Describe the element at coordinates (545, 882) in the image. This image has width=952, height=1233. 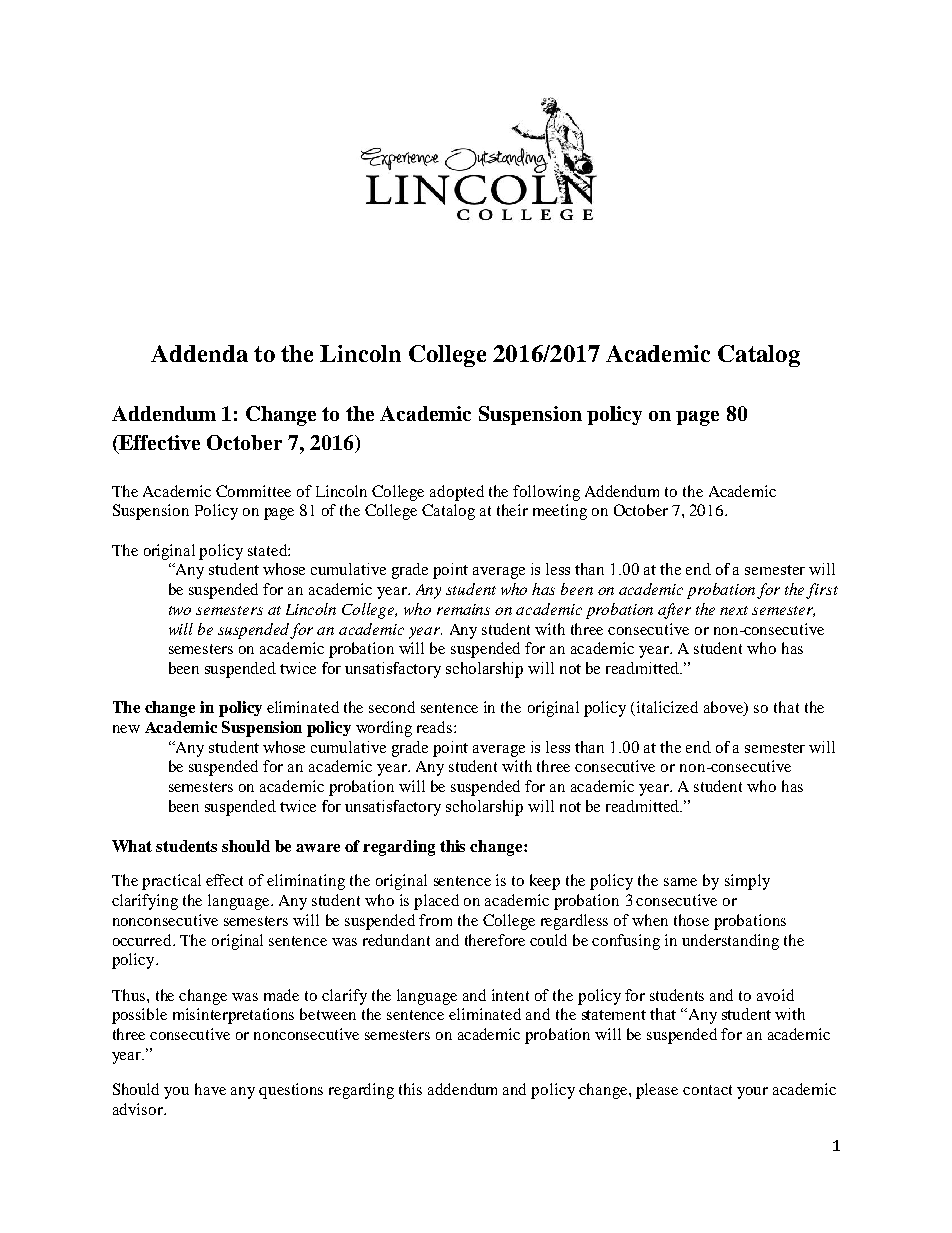
I see `keep` at that location.
